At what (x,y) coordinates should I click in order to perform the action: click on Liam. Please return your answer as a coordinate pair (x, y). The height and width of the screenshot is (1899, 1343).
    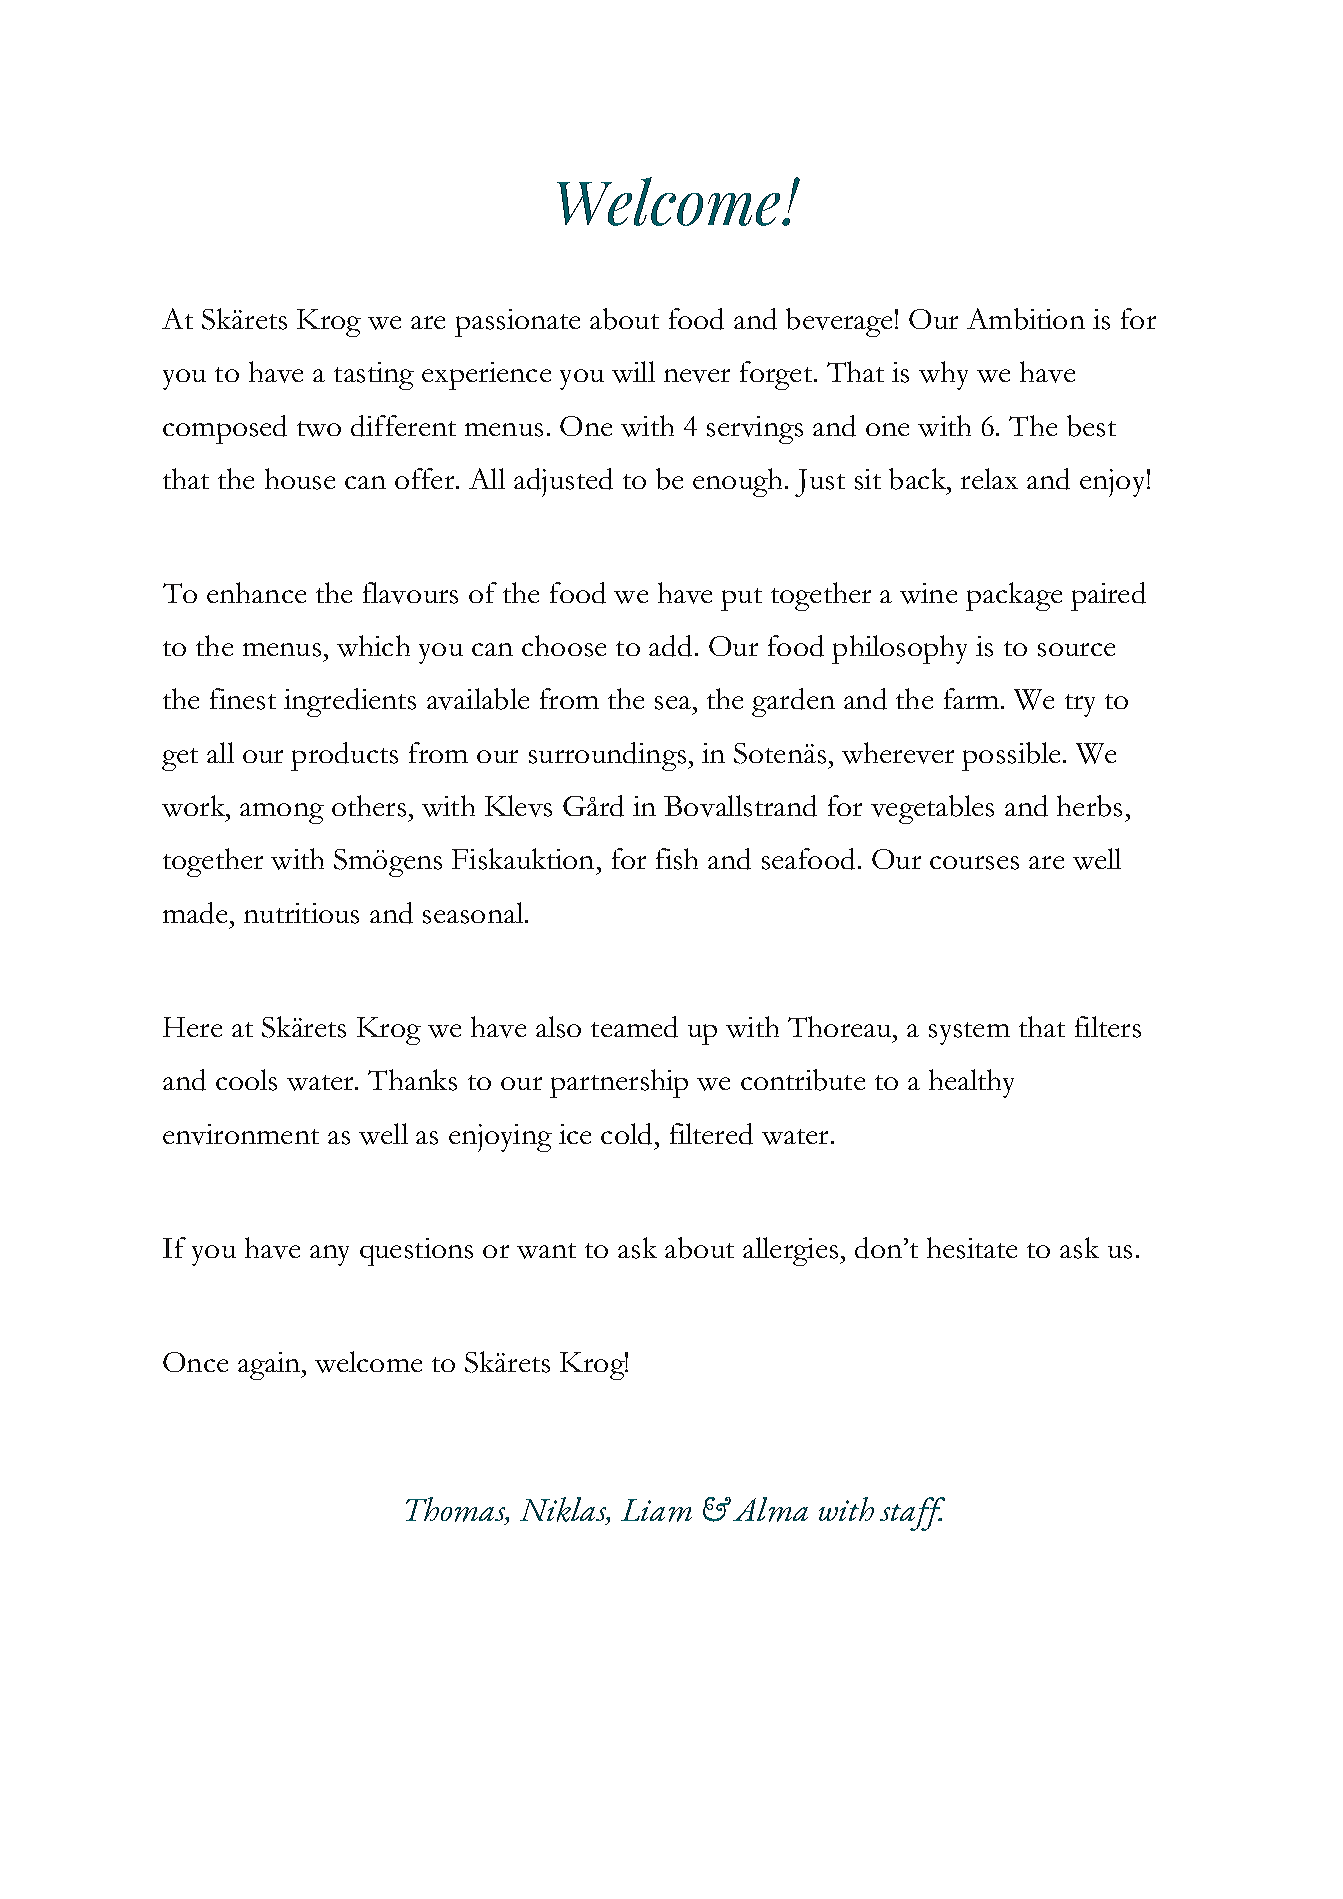
    Looking at the image, I should click on (656, 1510).
